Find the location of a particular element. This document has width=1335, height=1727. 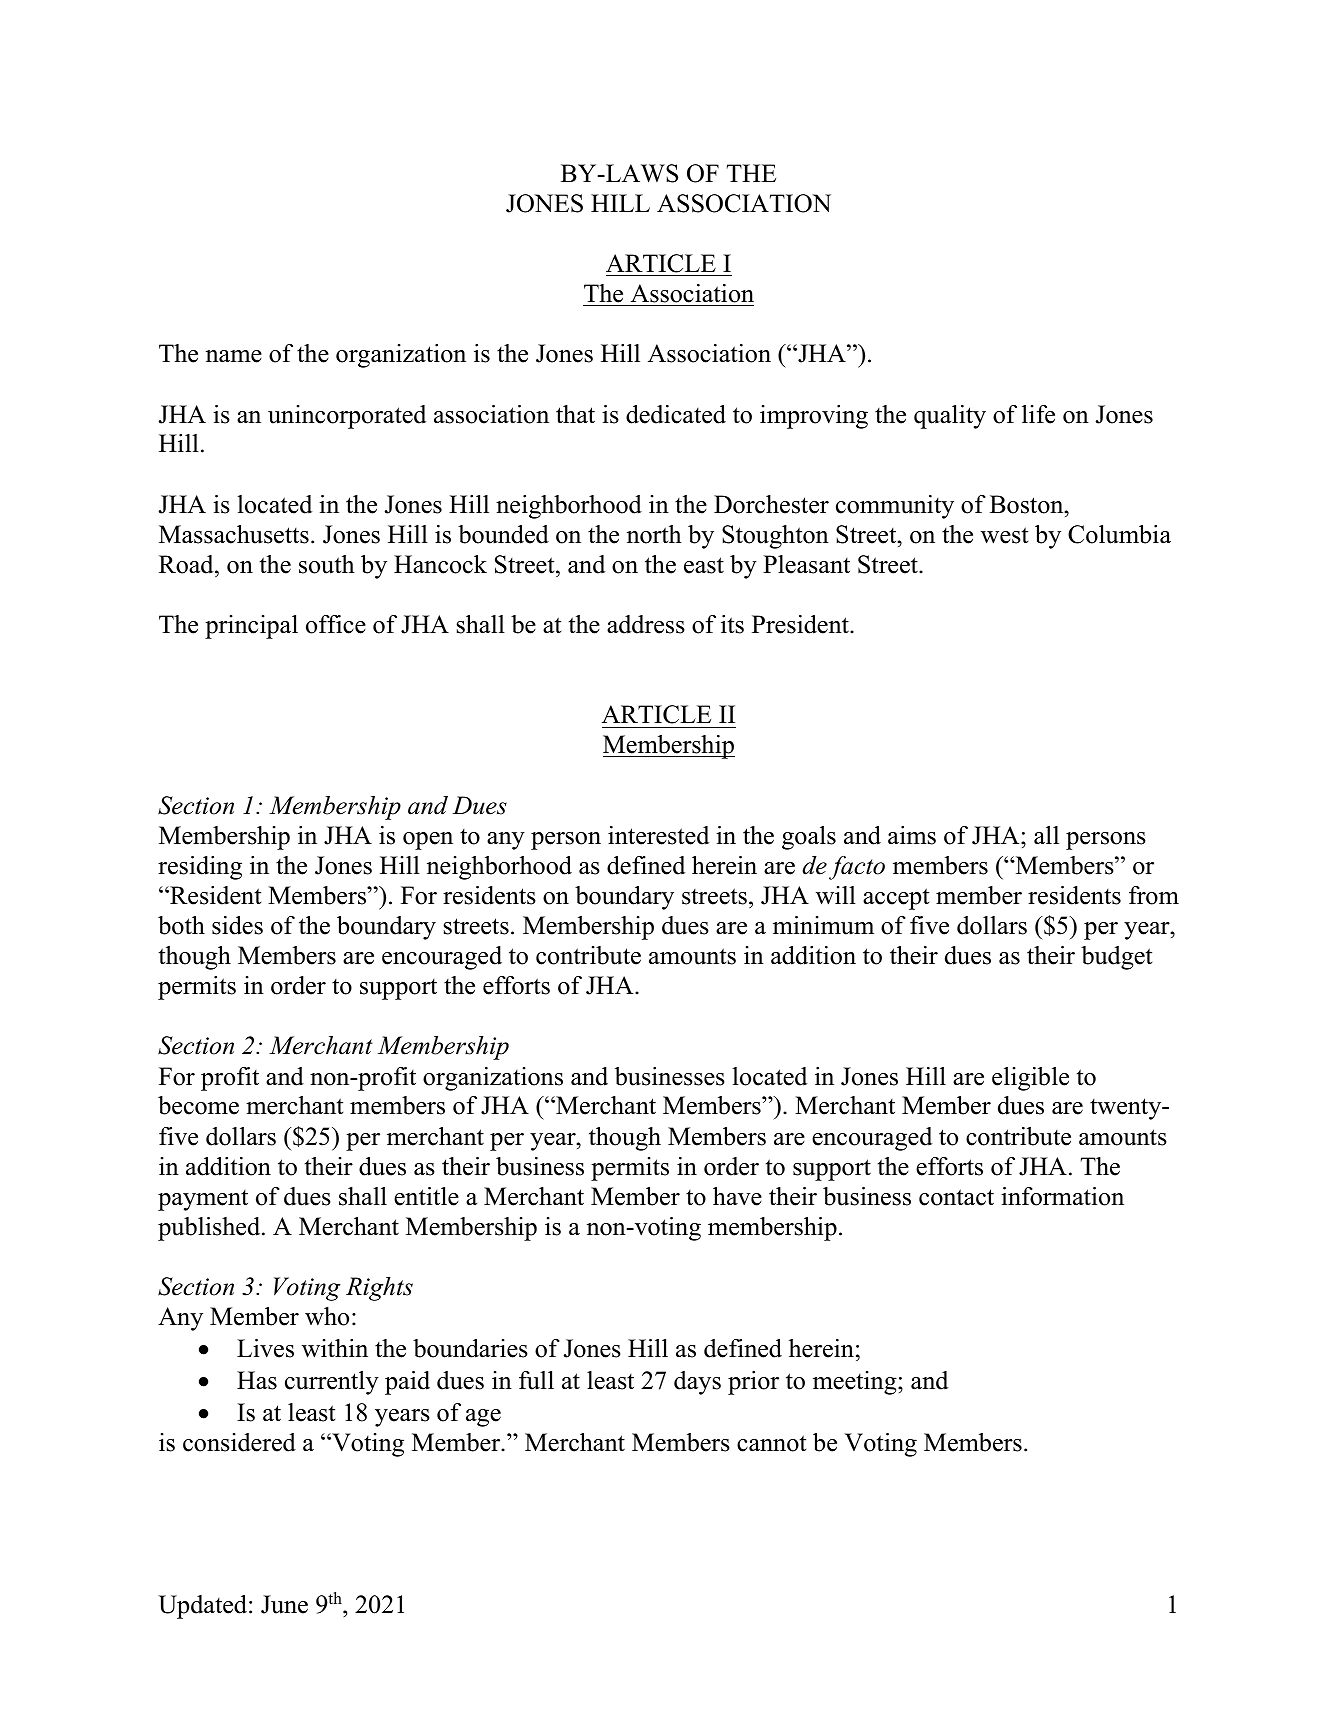

cannot is located at coordinates (771, 1443).
